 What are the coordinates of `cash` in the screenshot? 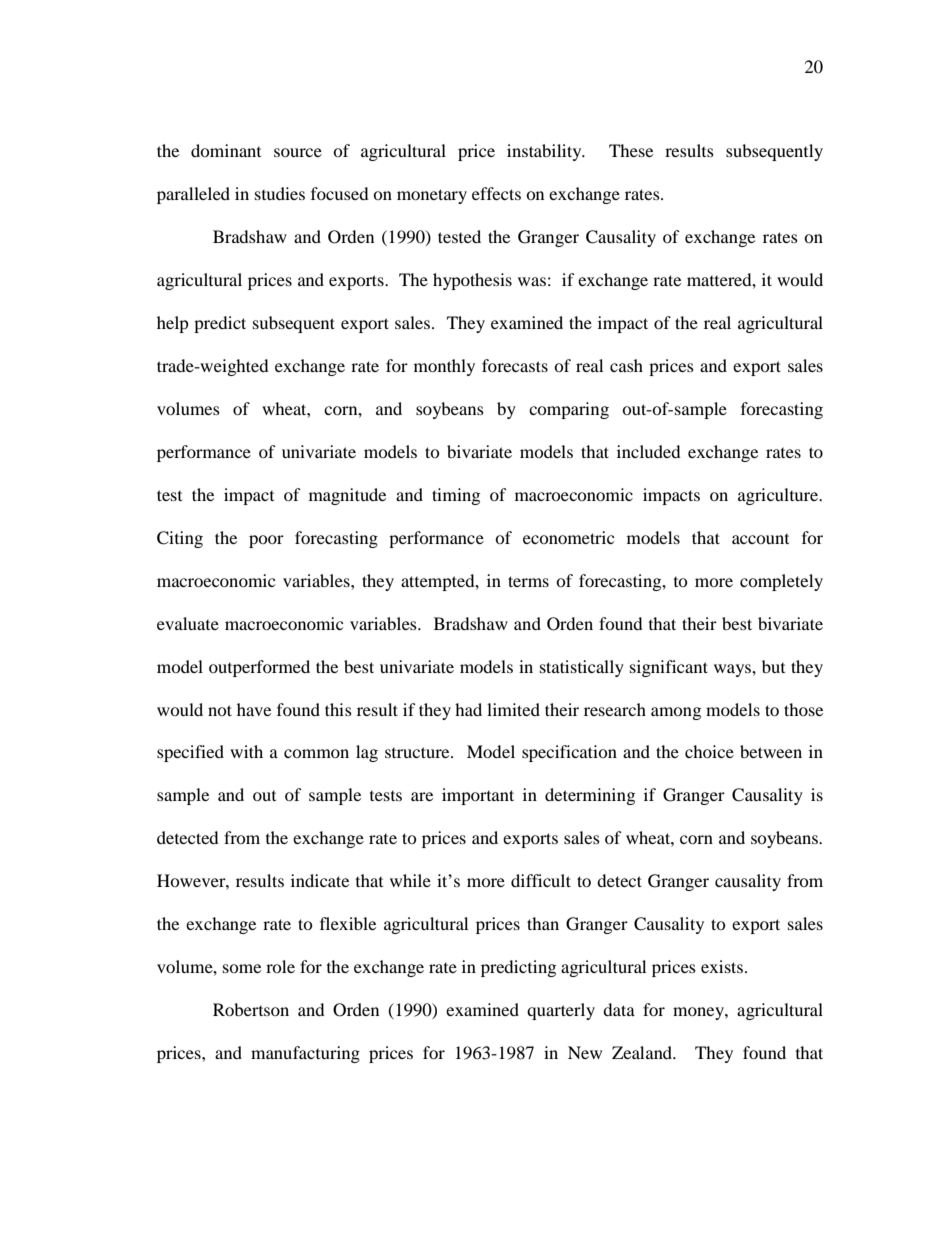 It's located at (626, 365).
